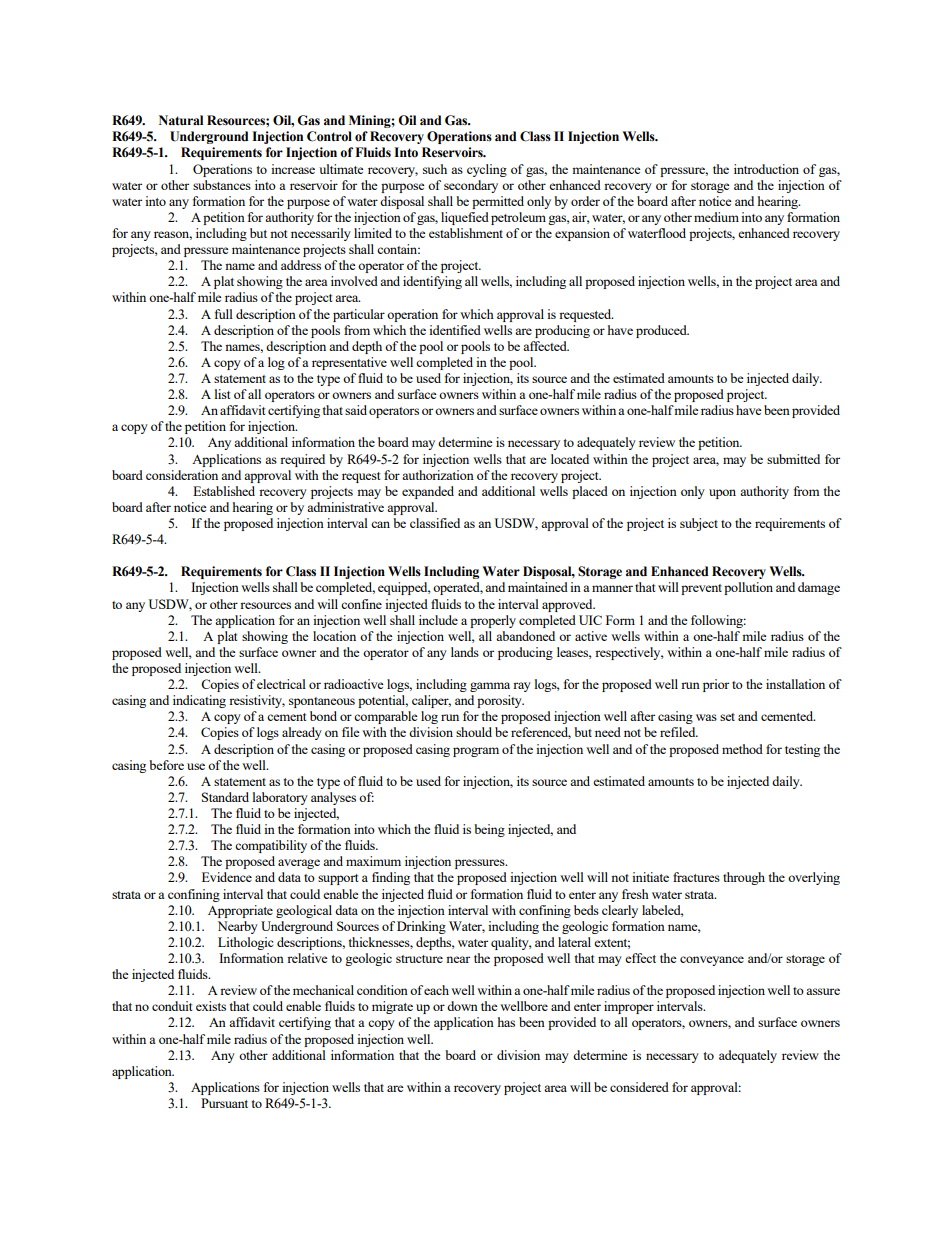  Describe the element at coordinates (222, 185) in the image. I see `substances` at that location.
